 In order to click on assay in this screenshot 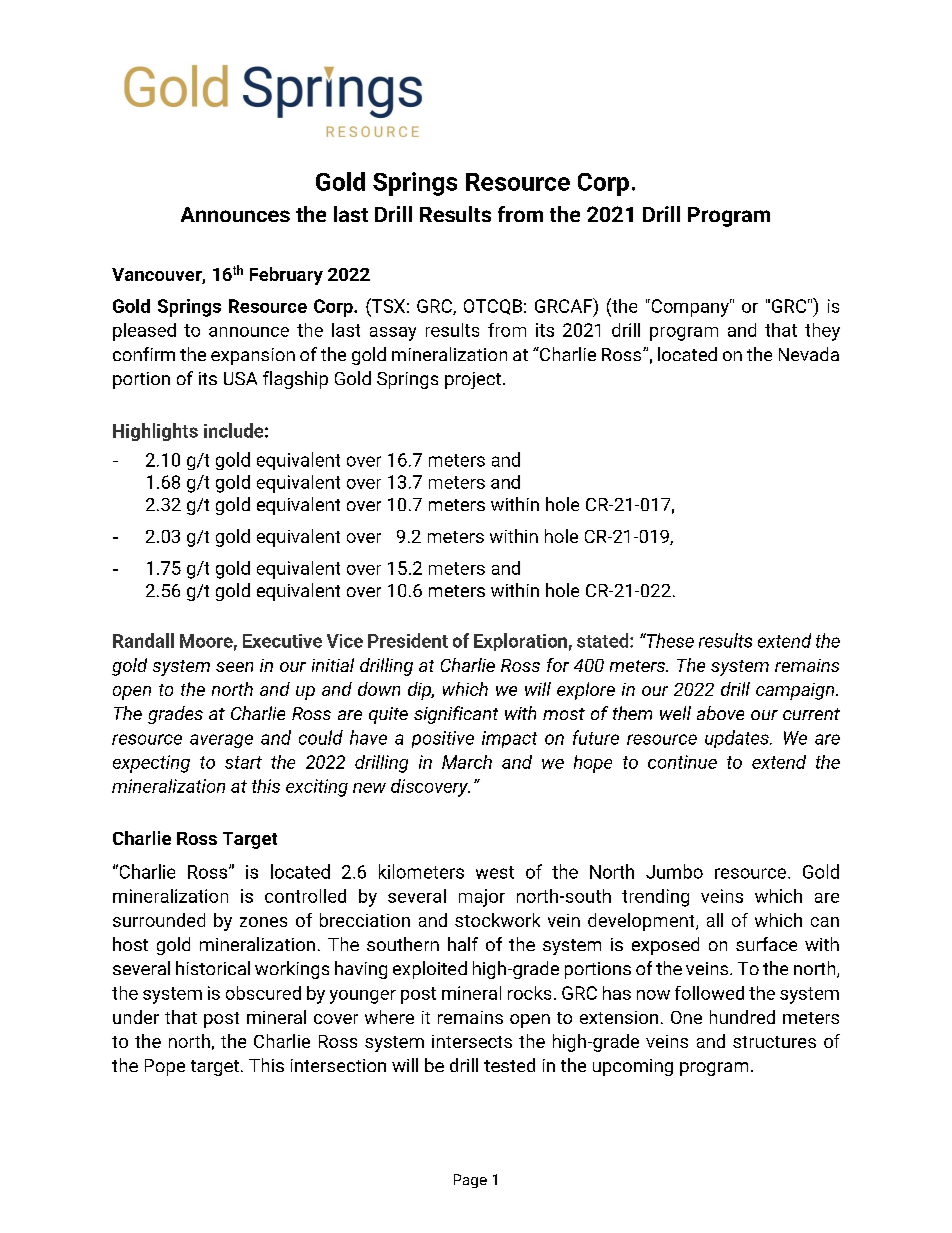, I will do `click(393, 334)`.
